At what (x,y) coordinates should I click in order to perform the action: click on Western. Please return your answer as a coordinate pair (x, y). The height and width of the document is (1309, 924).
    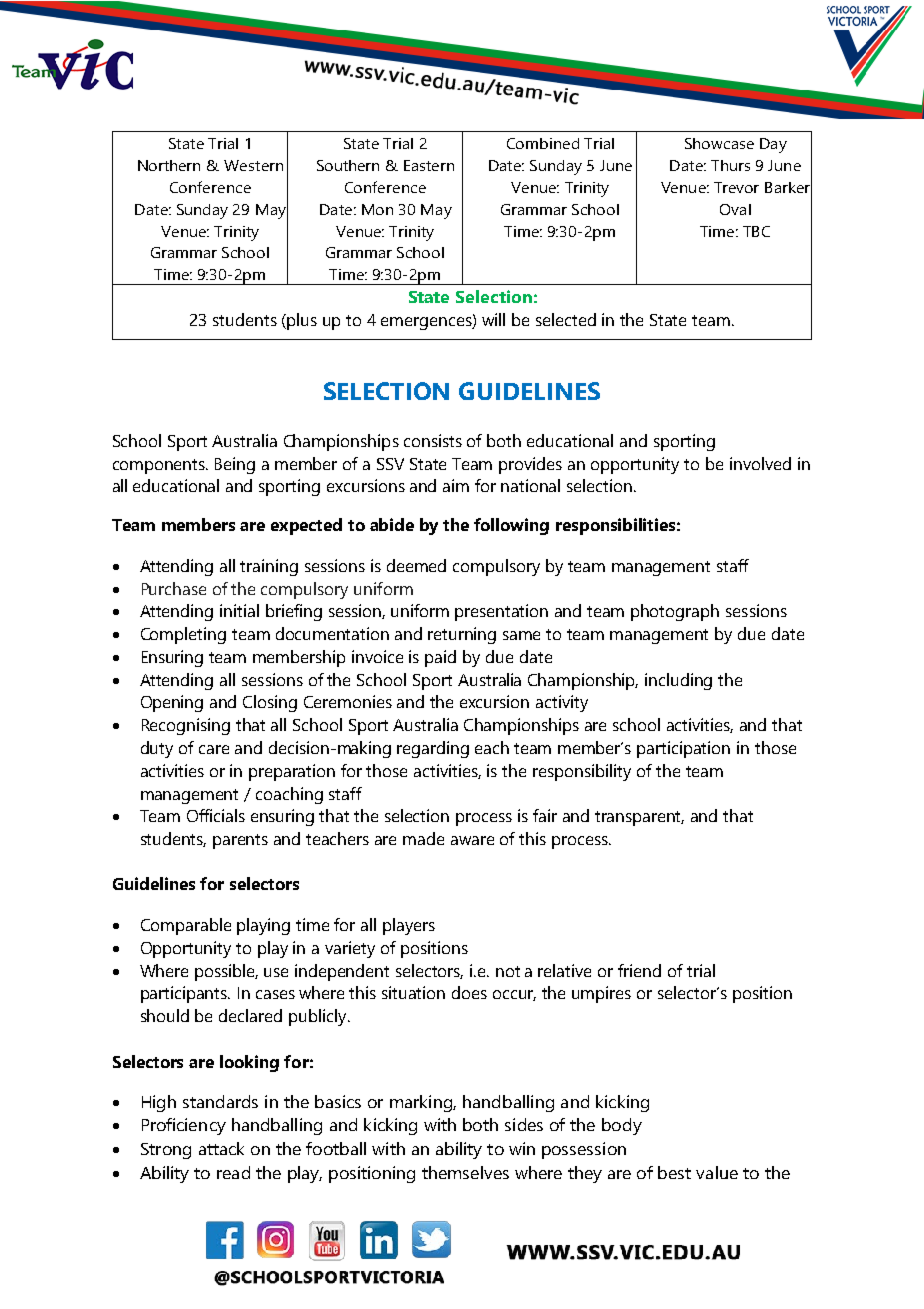
    Looking at the image, I should click on (253, 165).
